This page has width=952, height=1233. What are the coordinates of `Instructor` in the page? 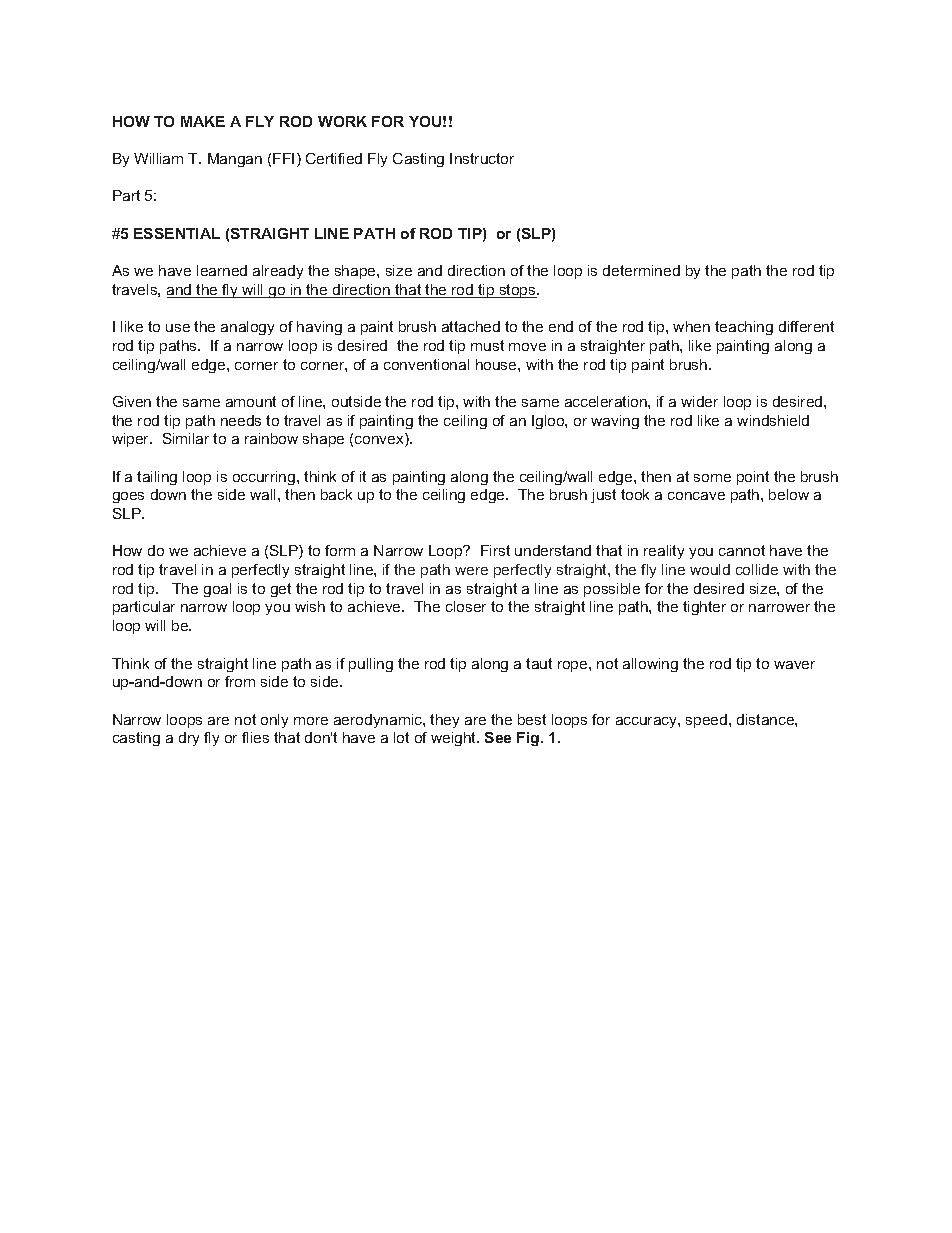 It's located at (482, 158).
